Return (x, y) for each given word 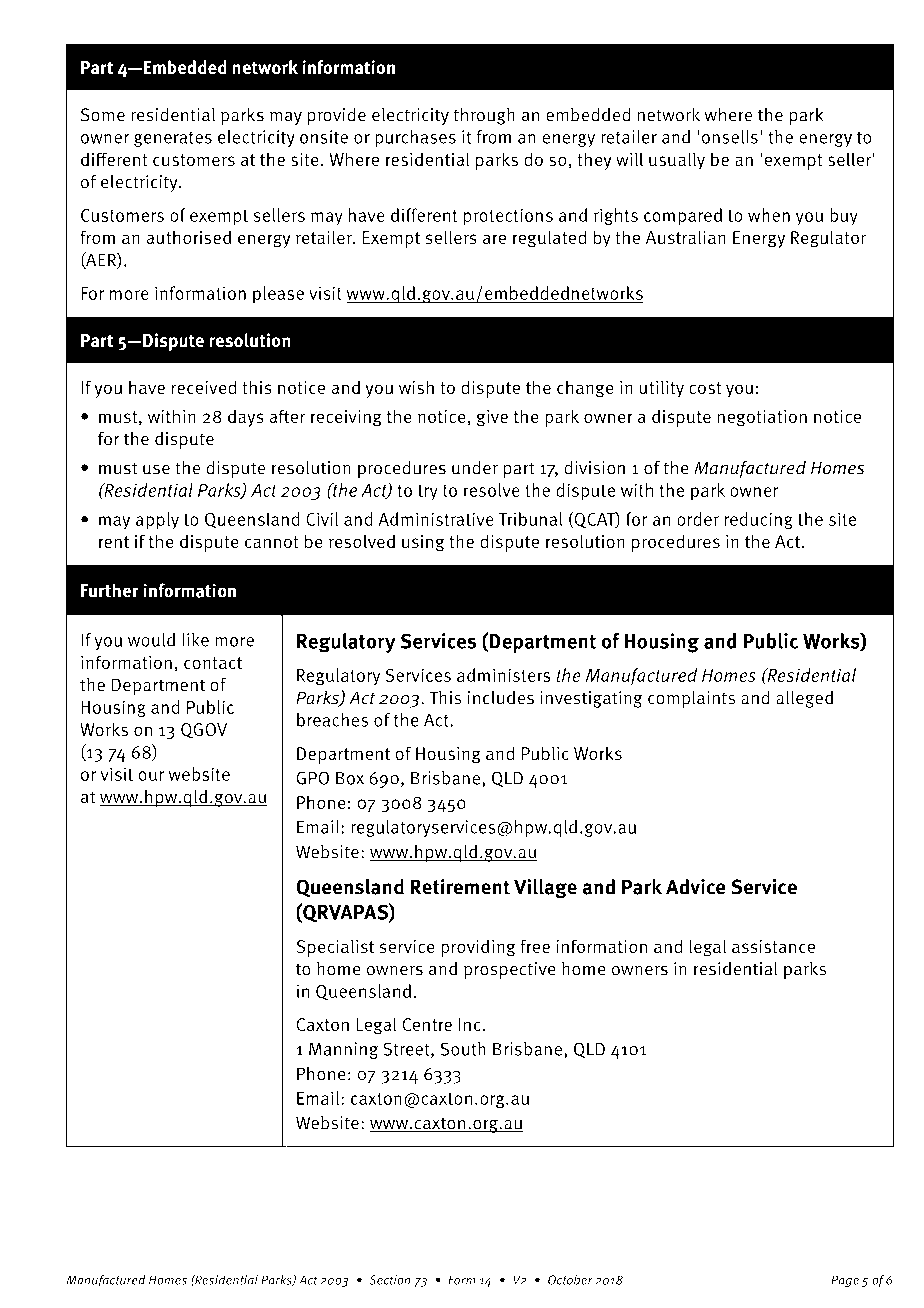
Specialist (335, 948)
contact (213, 663)
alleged (804, 699)
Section (390, 1280)
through (484, 116)
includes (501, 697)
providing (478, 948)
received (204, 387)
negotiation (762, 418)
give (492, 418)
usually (677, 161)
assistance (773, 947)
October (570, 1280)
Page (845, 1281)
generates (173, 139)
